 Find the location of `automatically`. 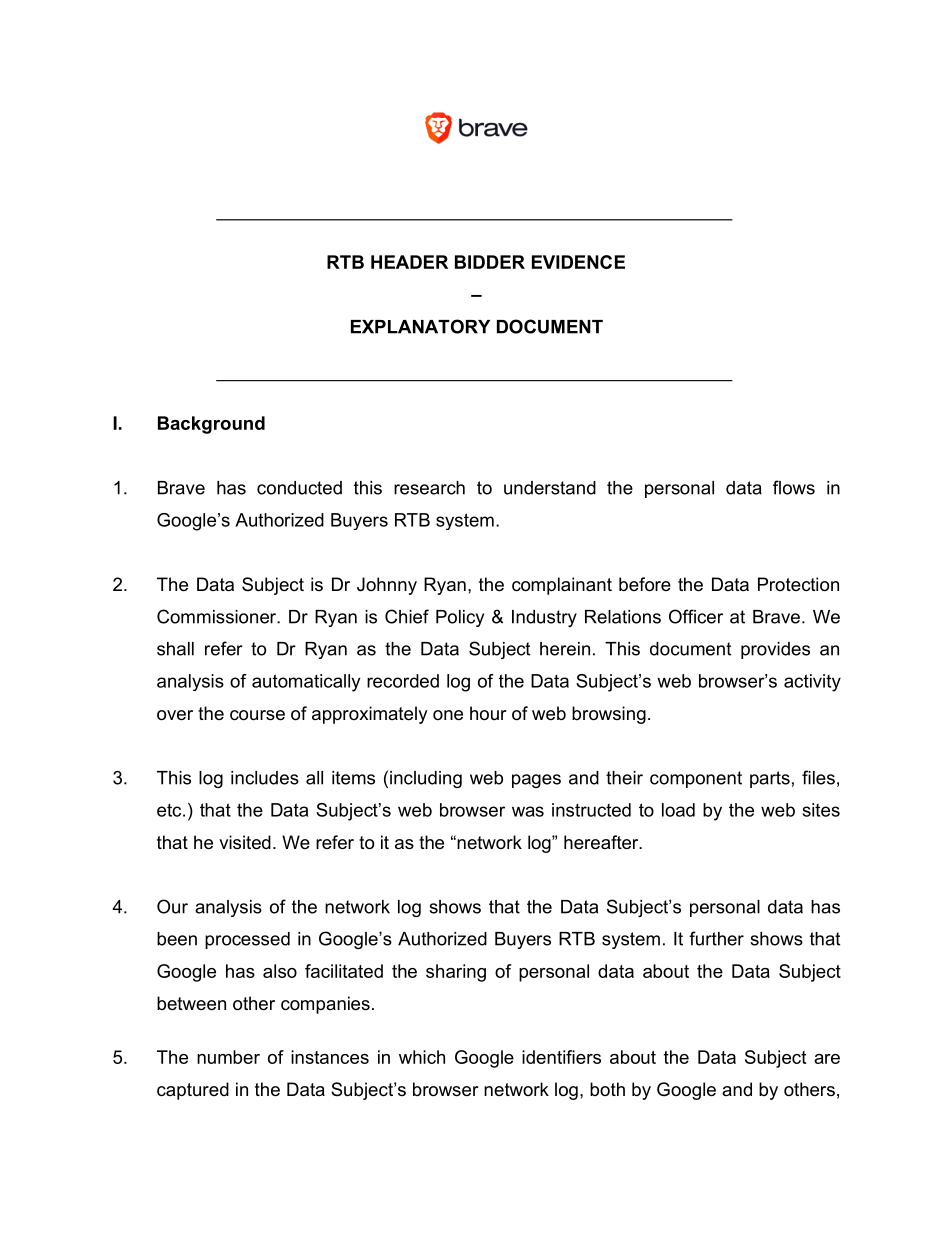

automatically is located at coordinates (306, 683).
